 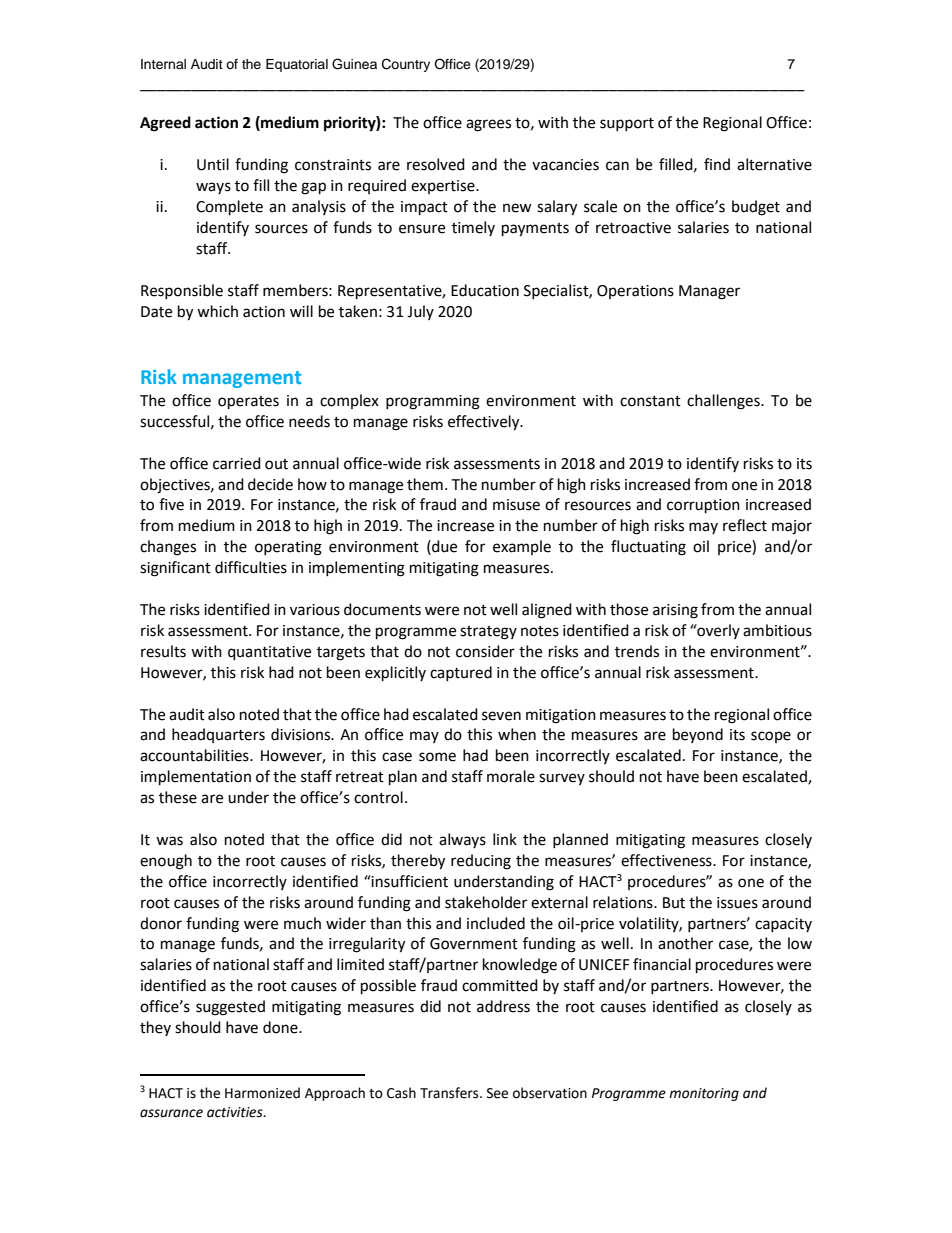 I want to click on Equatorial, so click(x=297, y=65).
